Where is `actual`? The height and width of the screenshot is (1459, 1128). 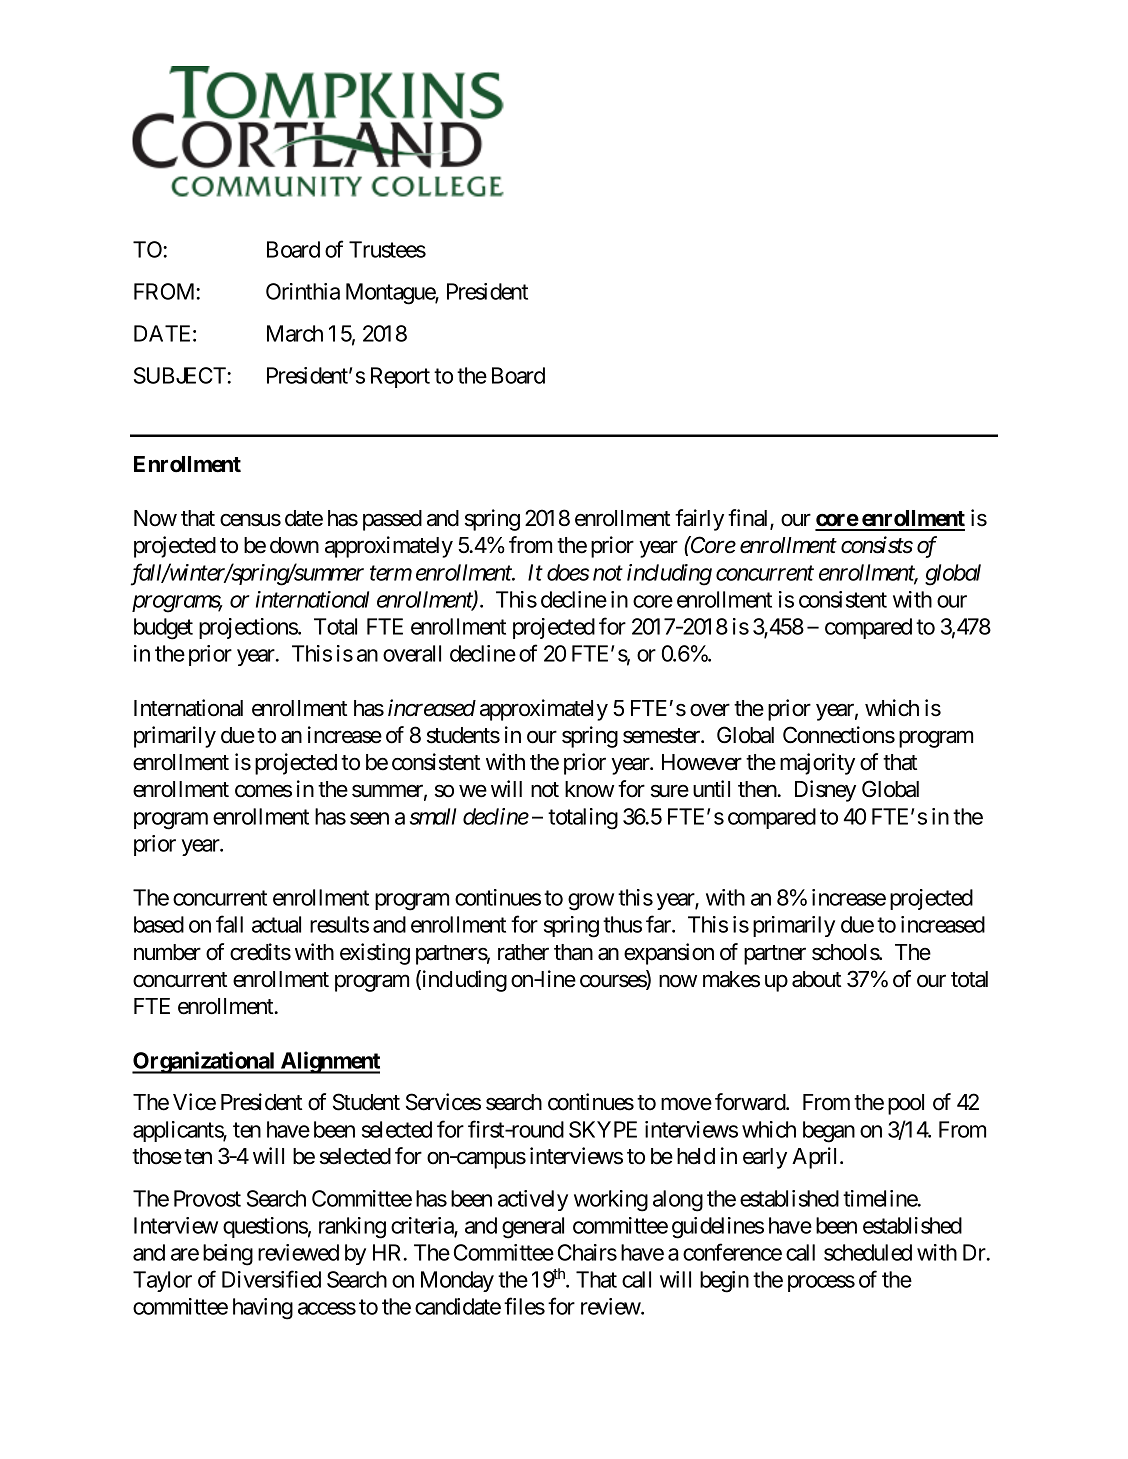 actual is located at coordinates (276, 924).
